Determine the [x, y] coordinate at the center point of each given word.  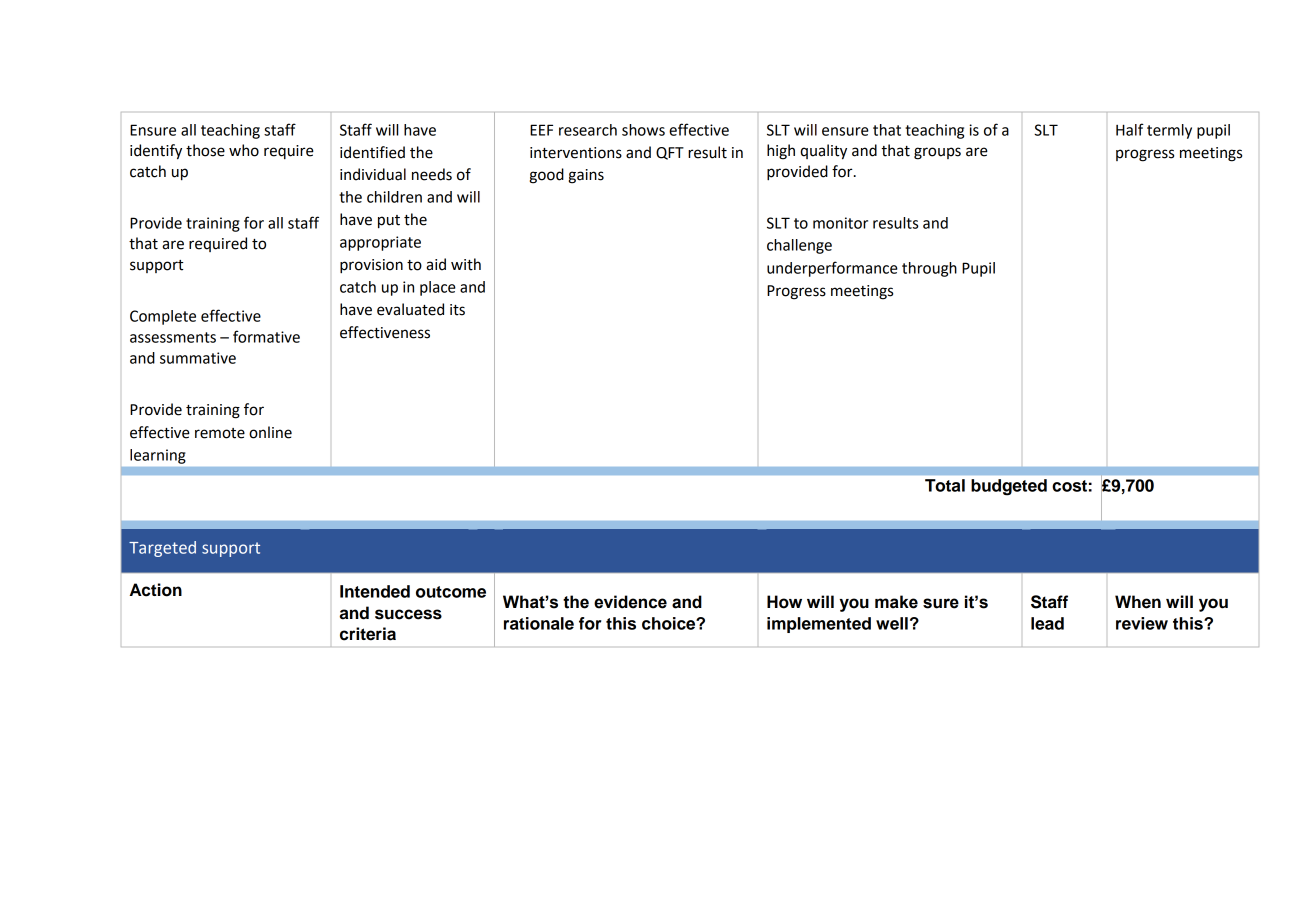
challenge [799, 246]
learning [158, 456]
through [929, 269]
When [1138, 602]
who [244, 150]
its [457, 310]
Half [1130, 129]
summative [198, 358]
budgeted [1009, 487]
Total [945, 485]
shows [643, 130]
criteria [368, 634]
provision [371, 266]
